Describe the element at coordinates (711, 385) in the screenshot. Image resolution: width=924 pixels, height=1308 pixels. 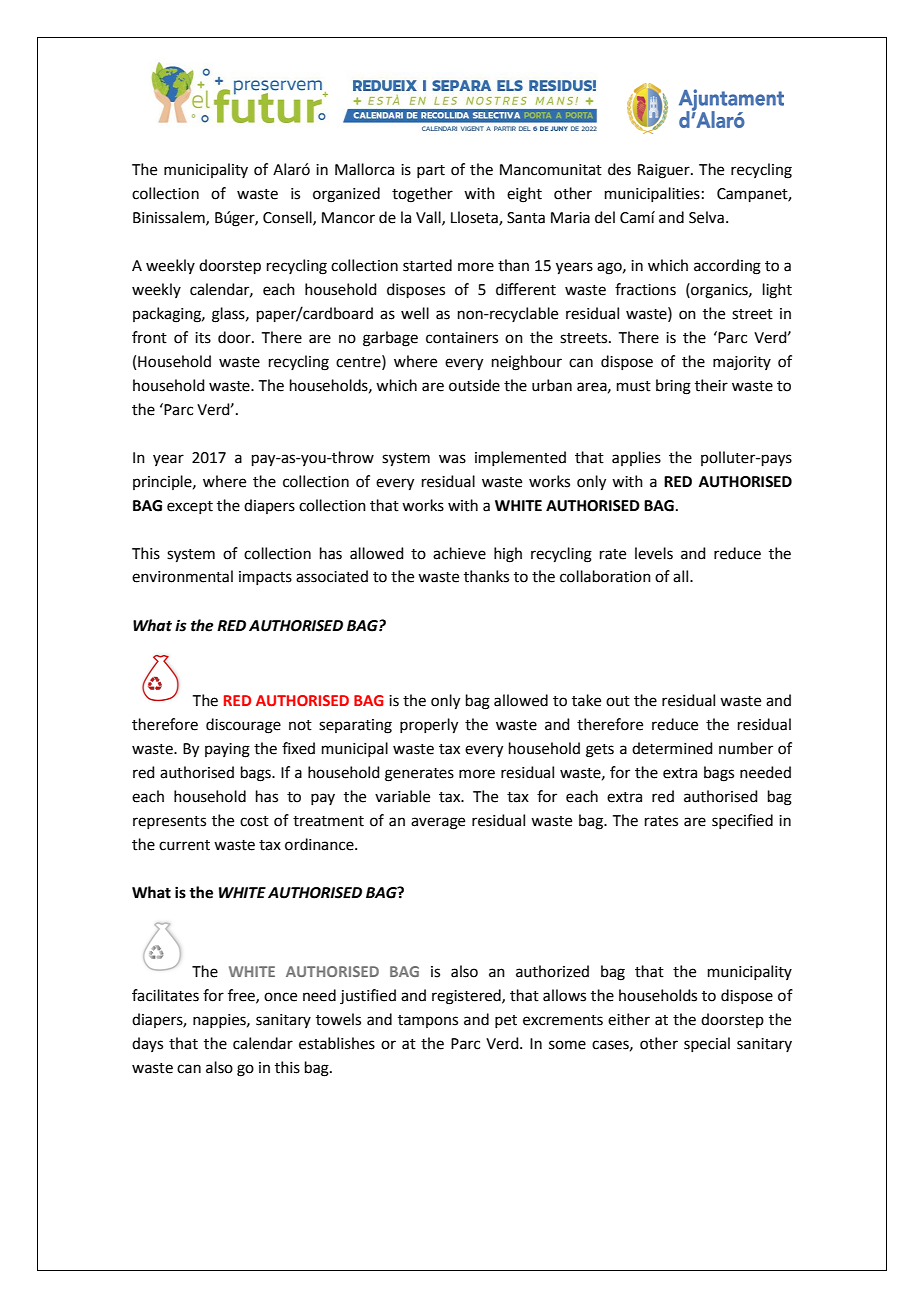
I see `their` at that location.
